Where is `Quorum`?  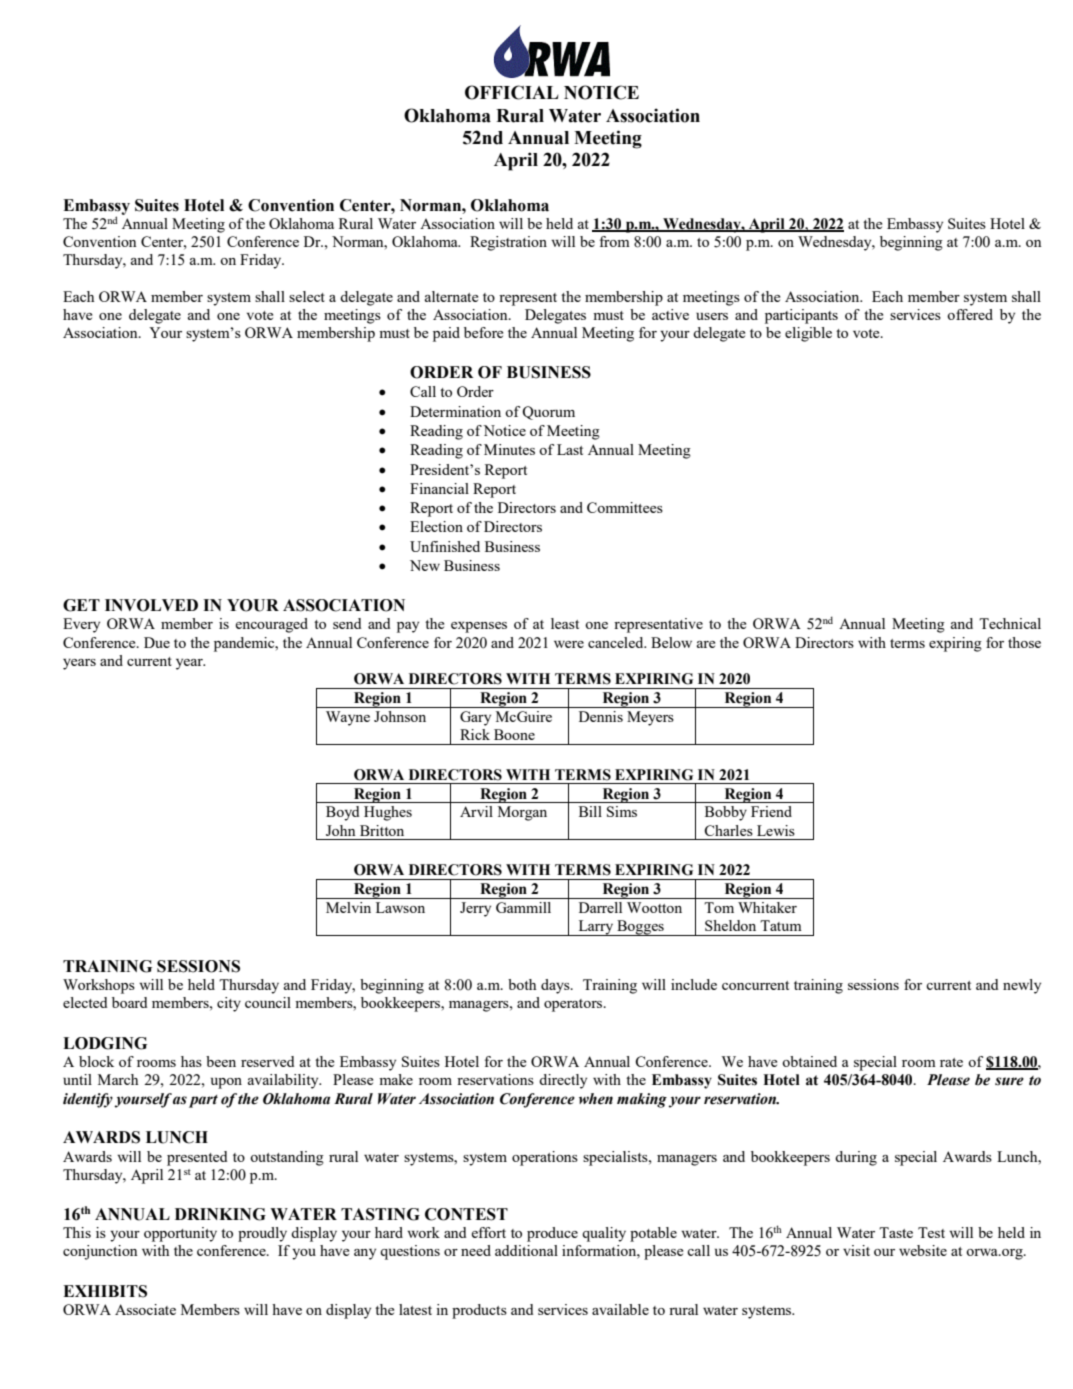 Quorum is located at coordinates (548, 413).
